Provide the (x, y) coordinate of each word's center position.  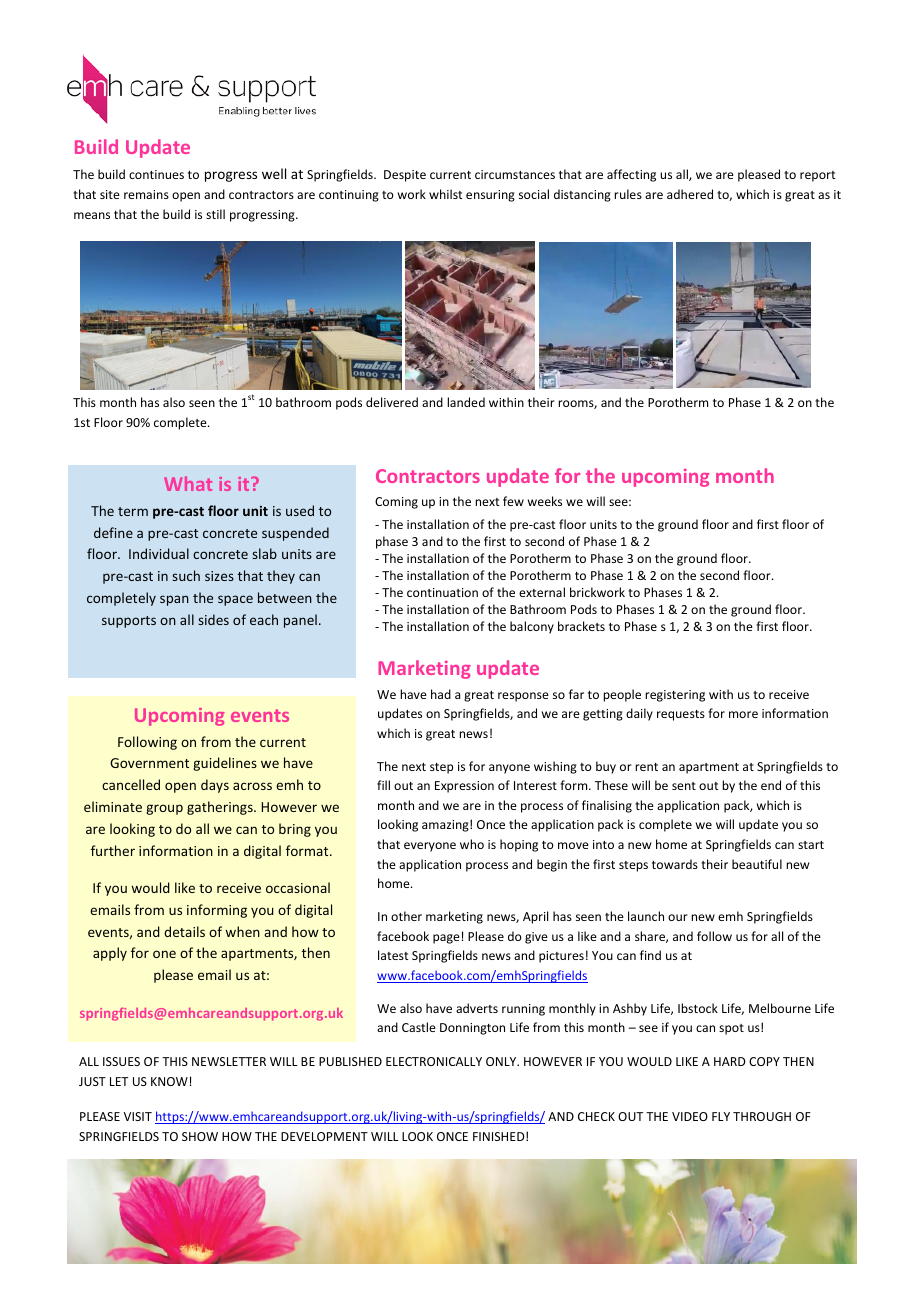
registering (675, 696)
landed (466, 402)
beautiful (757, 864)
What (188, 483)
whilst (445, 194)
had (441, 694)
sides (213, 619)
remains (146, 194)
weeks (545, 501)
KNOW (169, 1081)
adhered (690, 194)
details (184, 931)
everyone (430, 847)
